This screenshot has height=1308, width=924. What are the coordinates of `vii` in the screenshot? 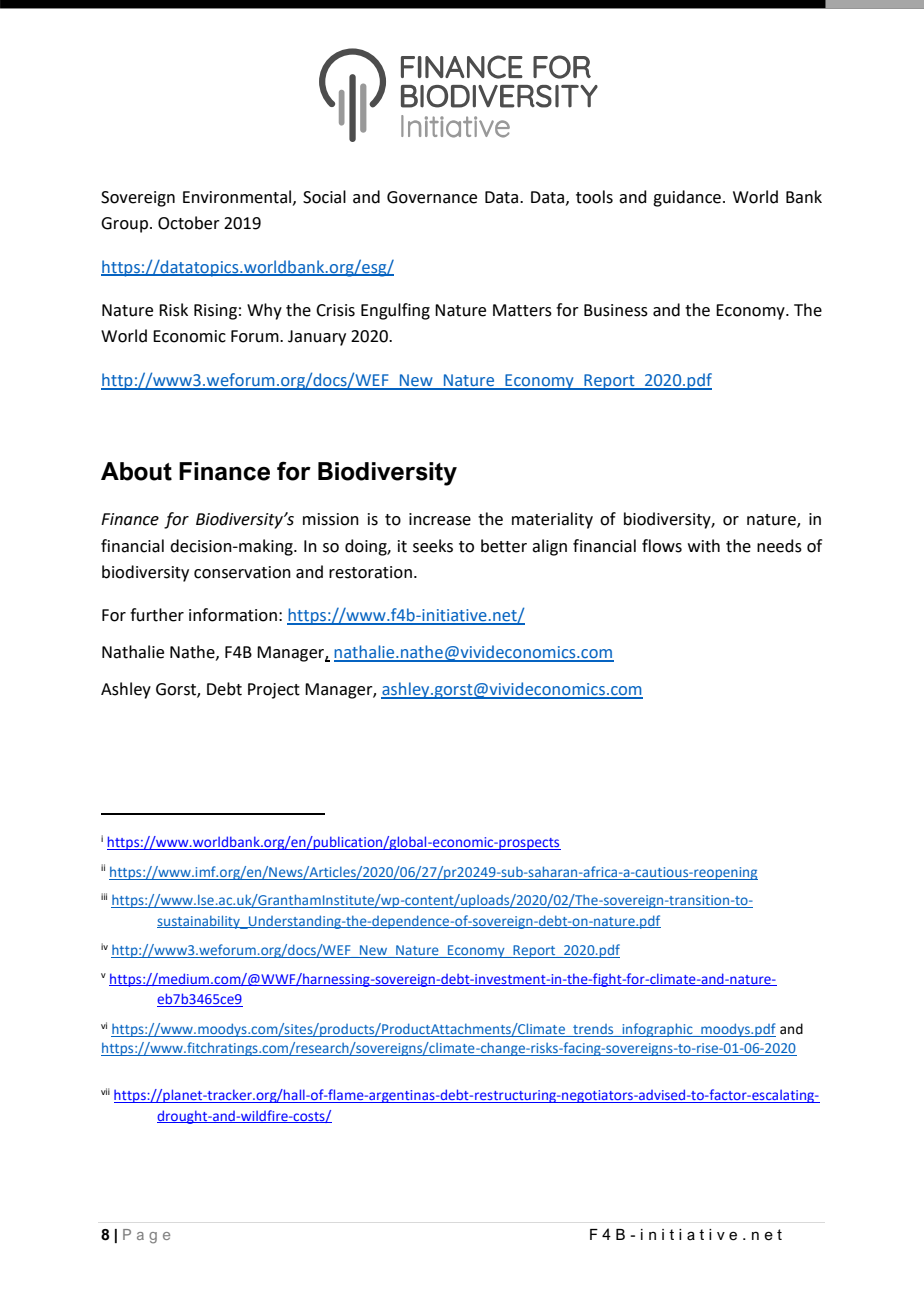 It's located at (105, 1091).
